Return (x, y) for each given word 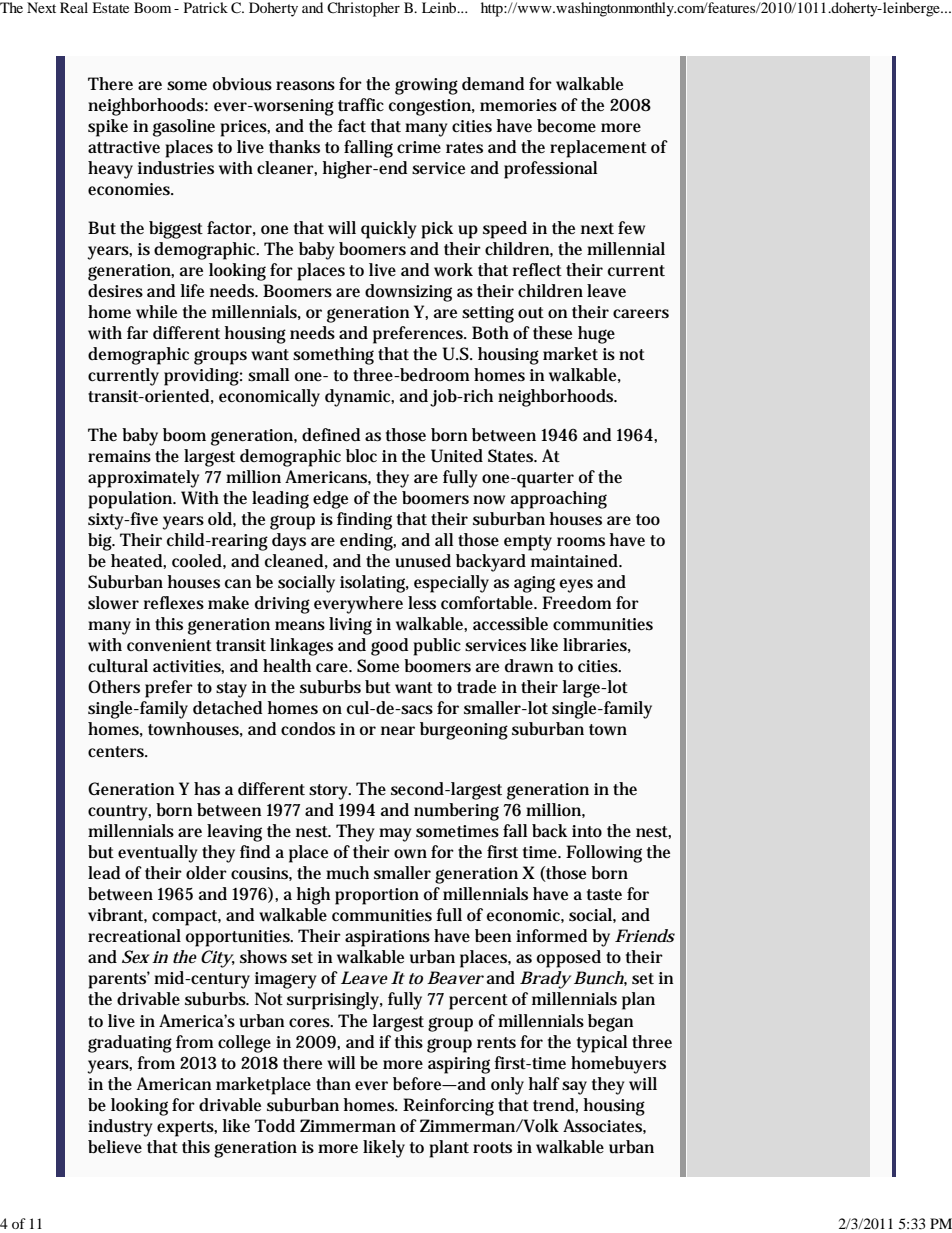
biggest (176, 230)
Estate (110, 7)
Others (114, 687)
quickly (388, 230)
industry (120, 1128)
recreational (134, 936)
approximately (143, 479)
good (389, 647)
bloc (361, 456)
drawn (529, 666)
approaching (559, 500)
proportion (377, 896)
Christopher (363, 9)
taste (604, 895)
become (566, 126)
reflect (537, 270)
